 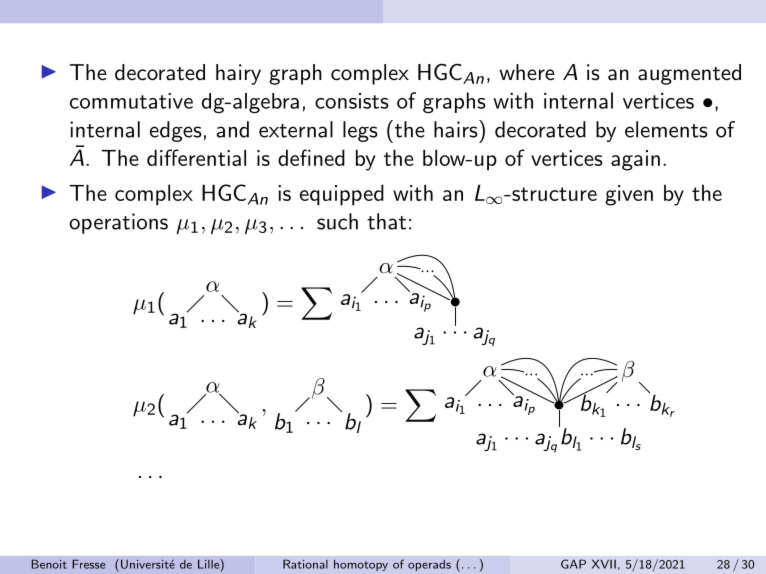 I want to click on equipped, so click(x=342, y=195).
